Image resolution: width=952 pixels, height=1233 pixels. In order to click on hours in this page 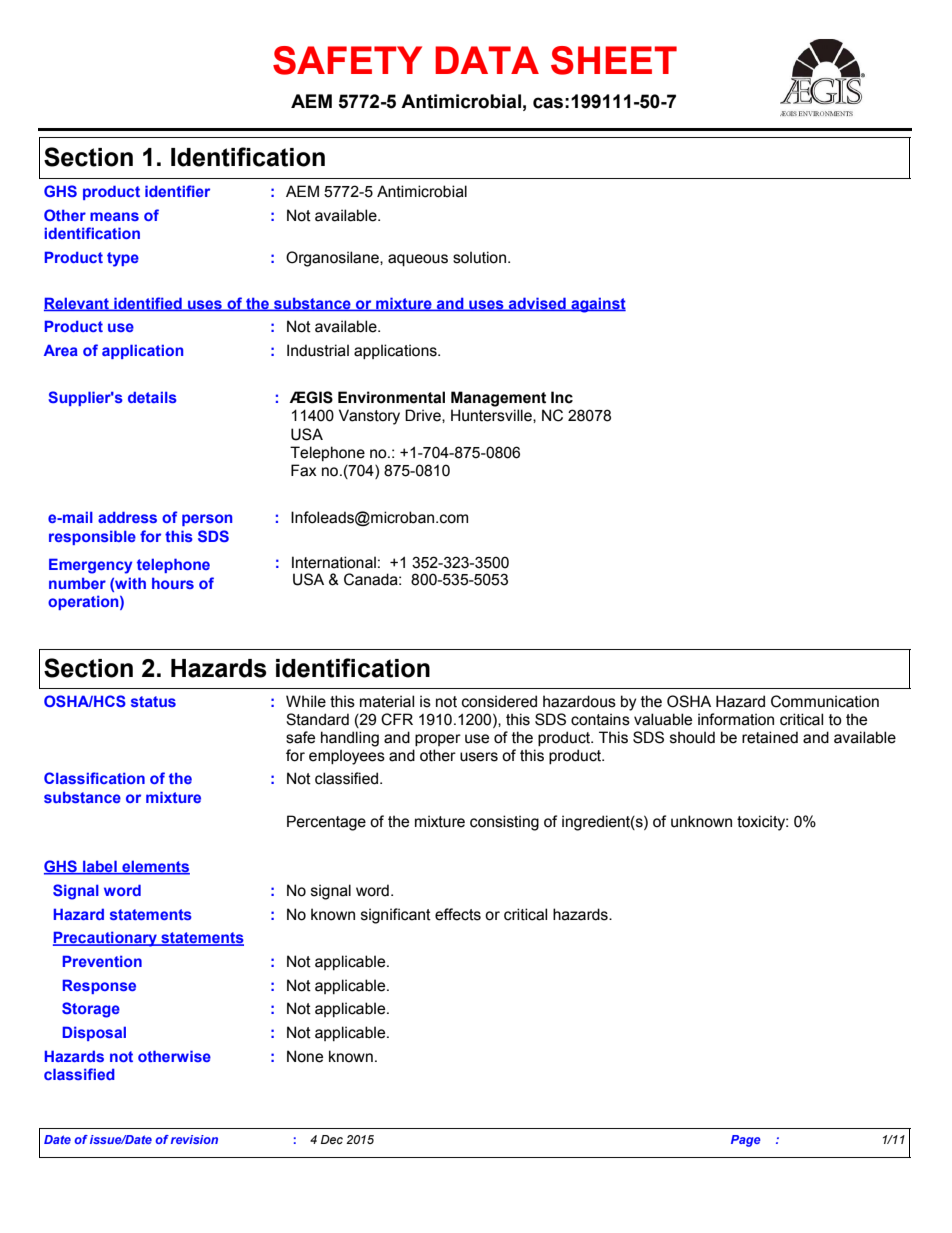, I will do `click(173, 583)`.
